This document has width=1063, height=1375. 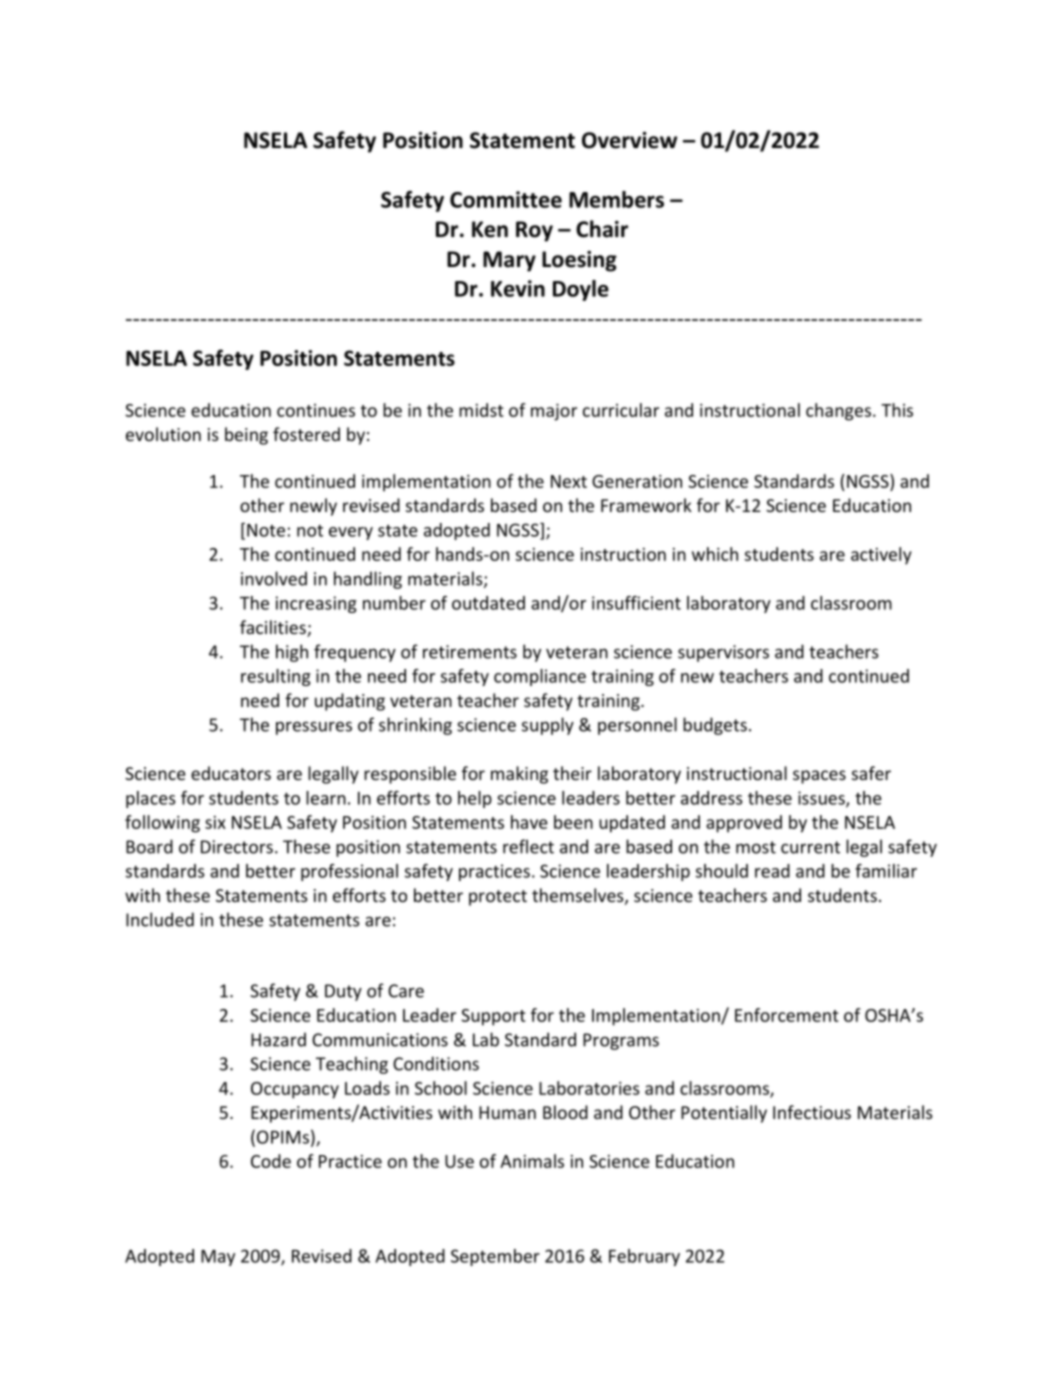 I want to click on May, so click(x=218, y=1258).
